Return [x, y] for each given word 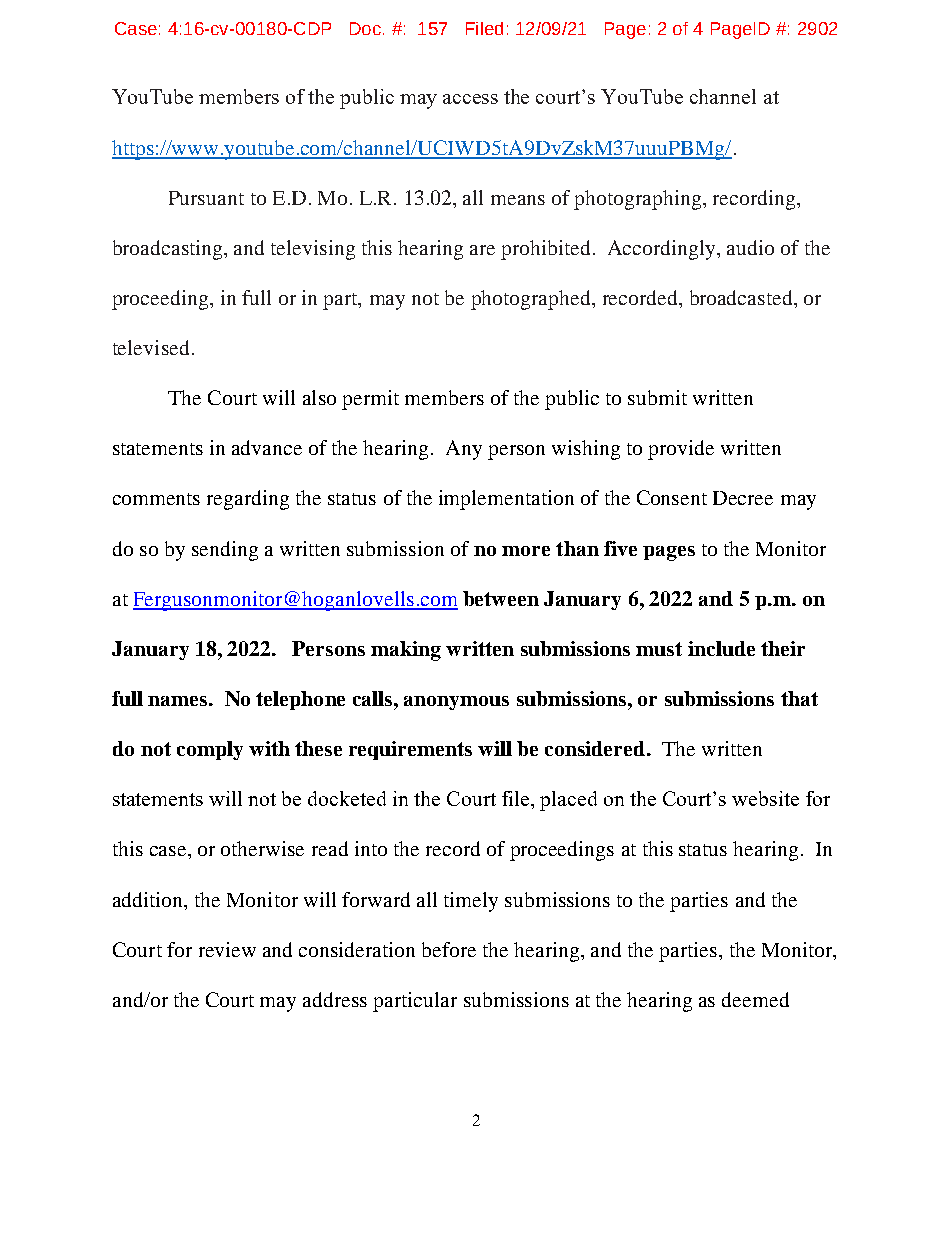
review [227, 949]
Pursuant [206, 198]
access [470, 99]
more [526, 551]
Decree [743, 498]
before [449, 949]
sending [225, 551]
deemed [755, 999]
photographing [637, 200]
